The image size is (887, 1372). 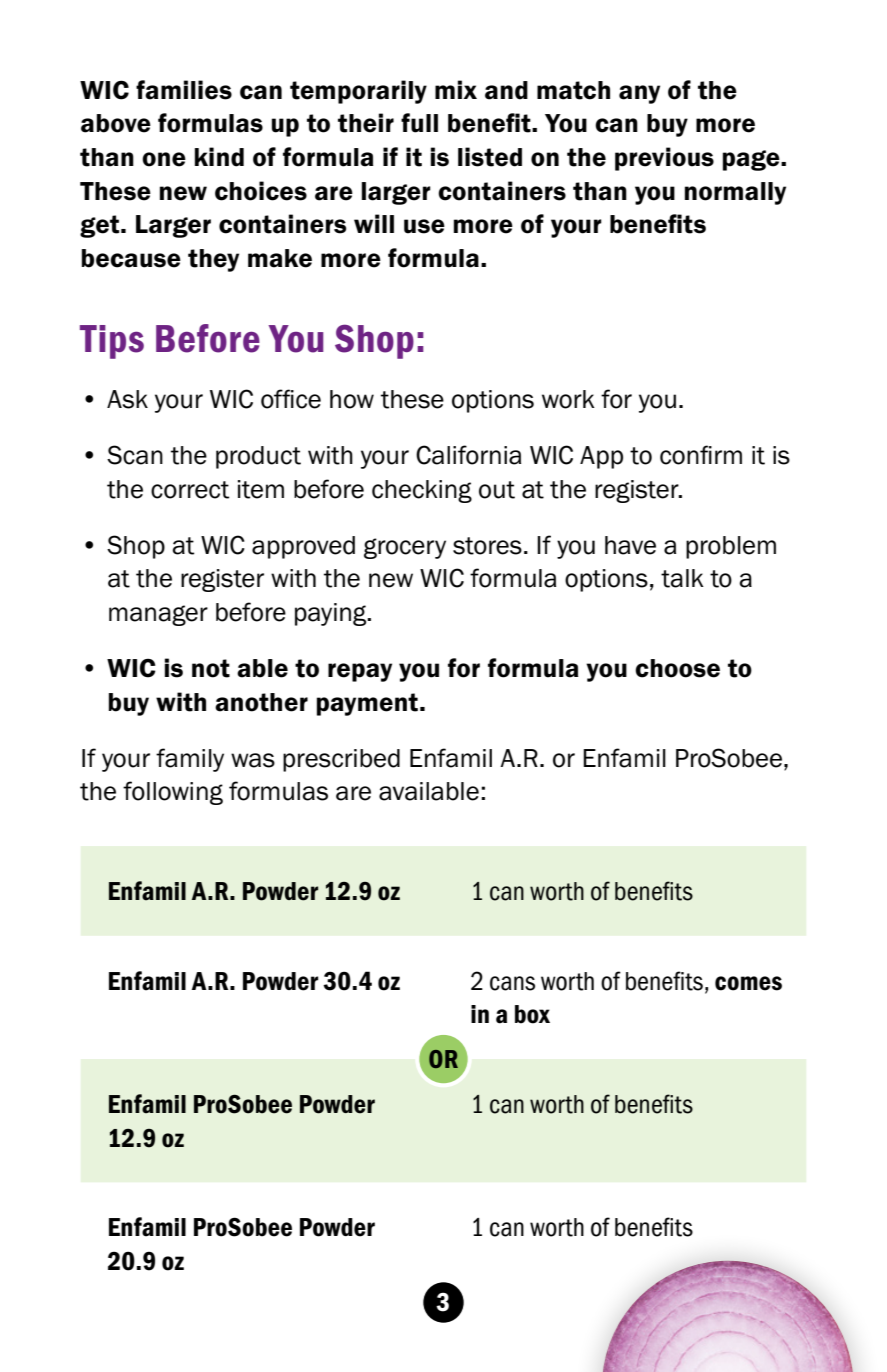 What do you see at coordinates (419, 123) in the page?
I see `full` at bounding box center [419, 123].
